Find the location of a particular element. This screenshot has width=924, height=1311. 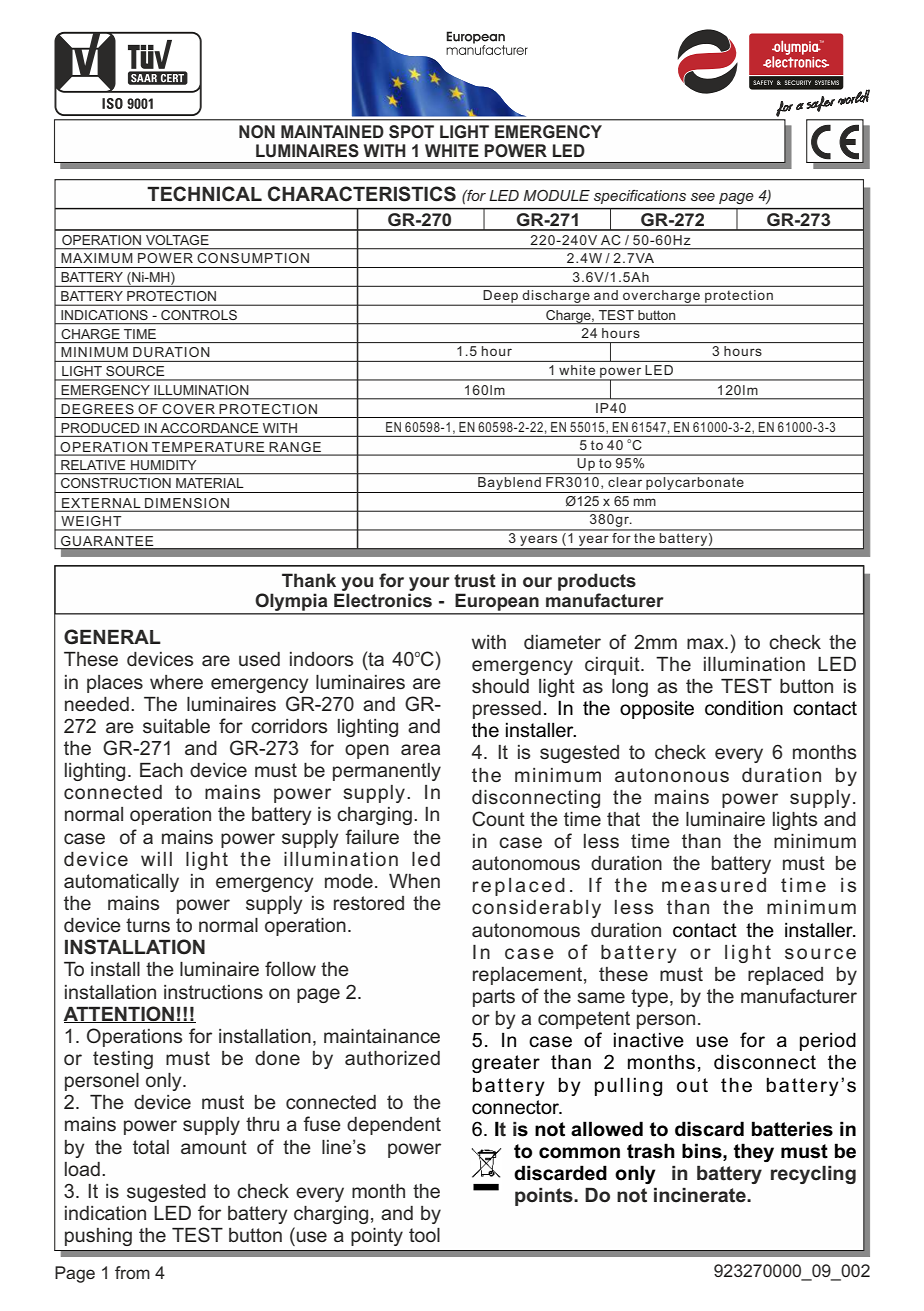

see is located at coordinates (703, 197).
